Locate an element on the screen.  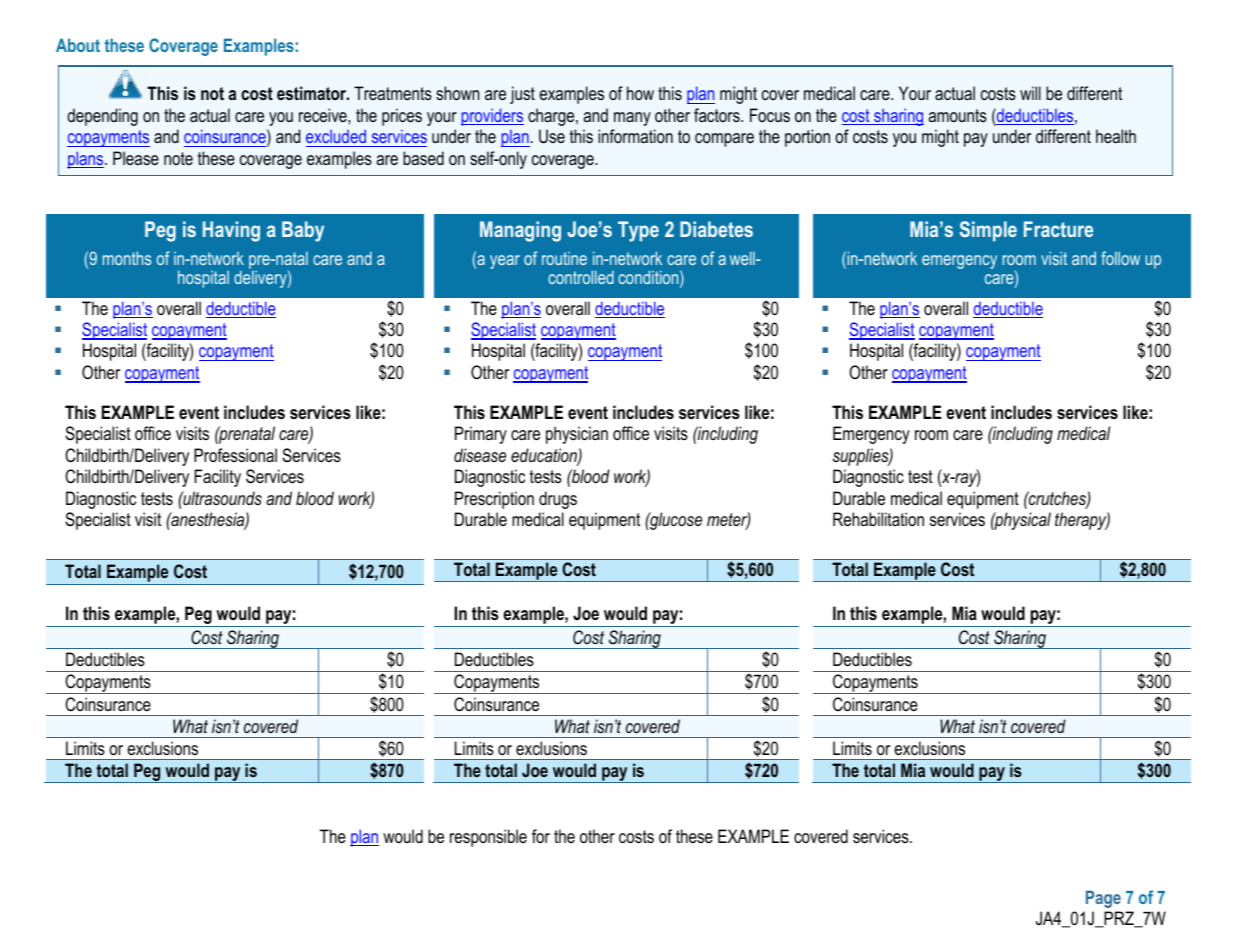
months is located at coordinates (127, 258).
